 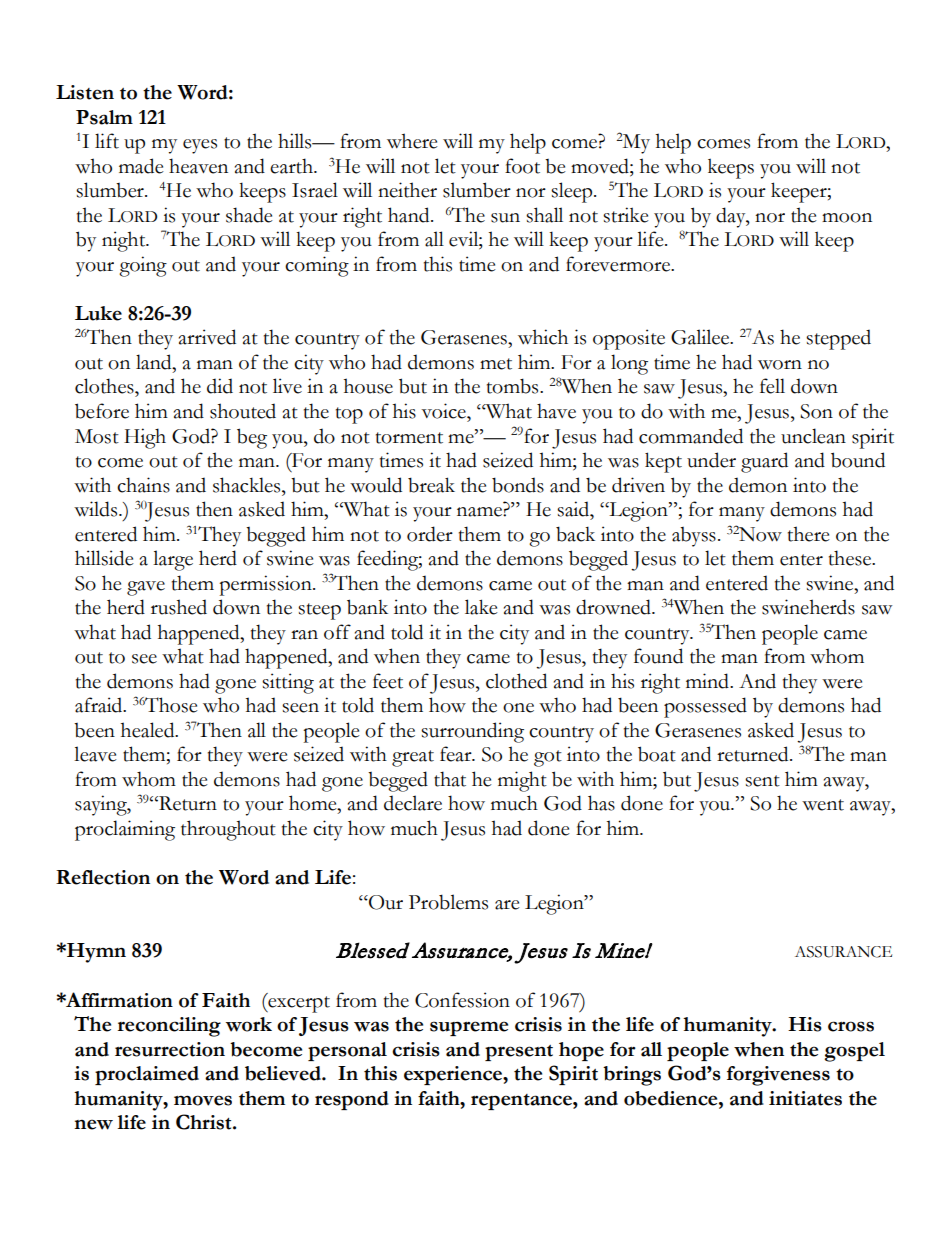 I want to click on lake, so click(x=481, y=607).
